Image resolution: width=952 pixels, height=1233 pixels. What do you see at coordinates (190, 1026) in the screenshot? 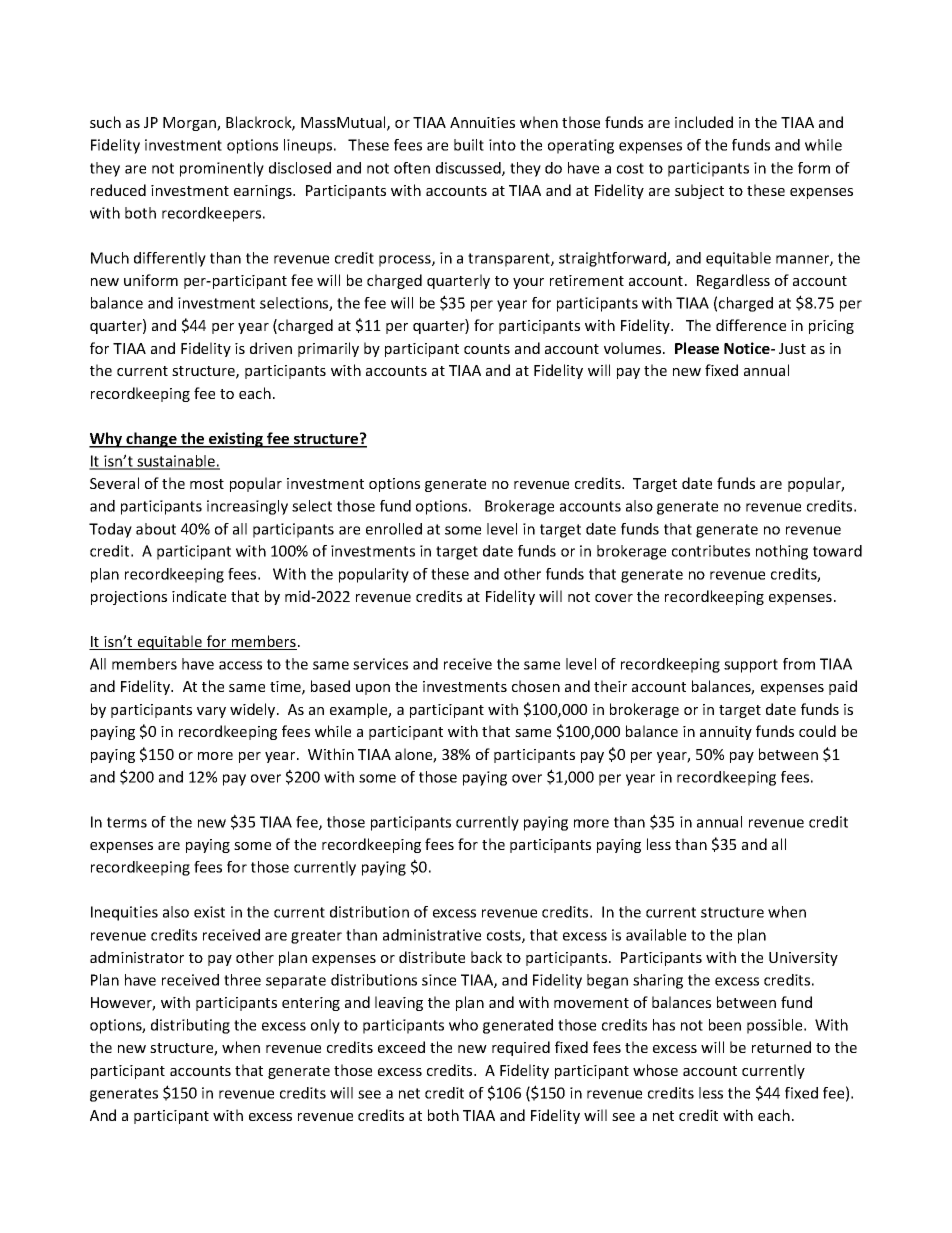
I see `distributing` at bounding box center [190, 1026].
